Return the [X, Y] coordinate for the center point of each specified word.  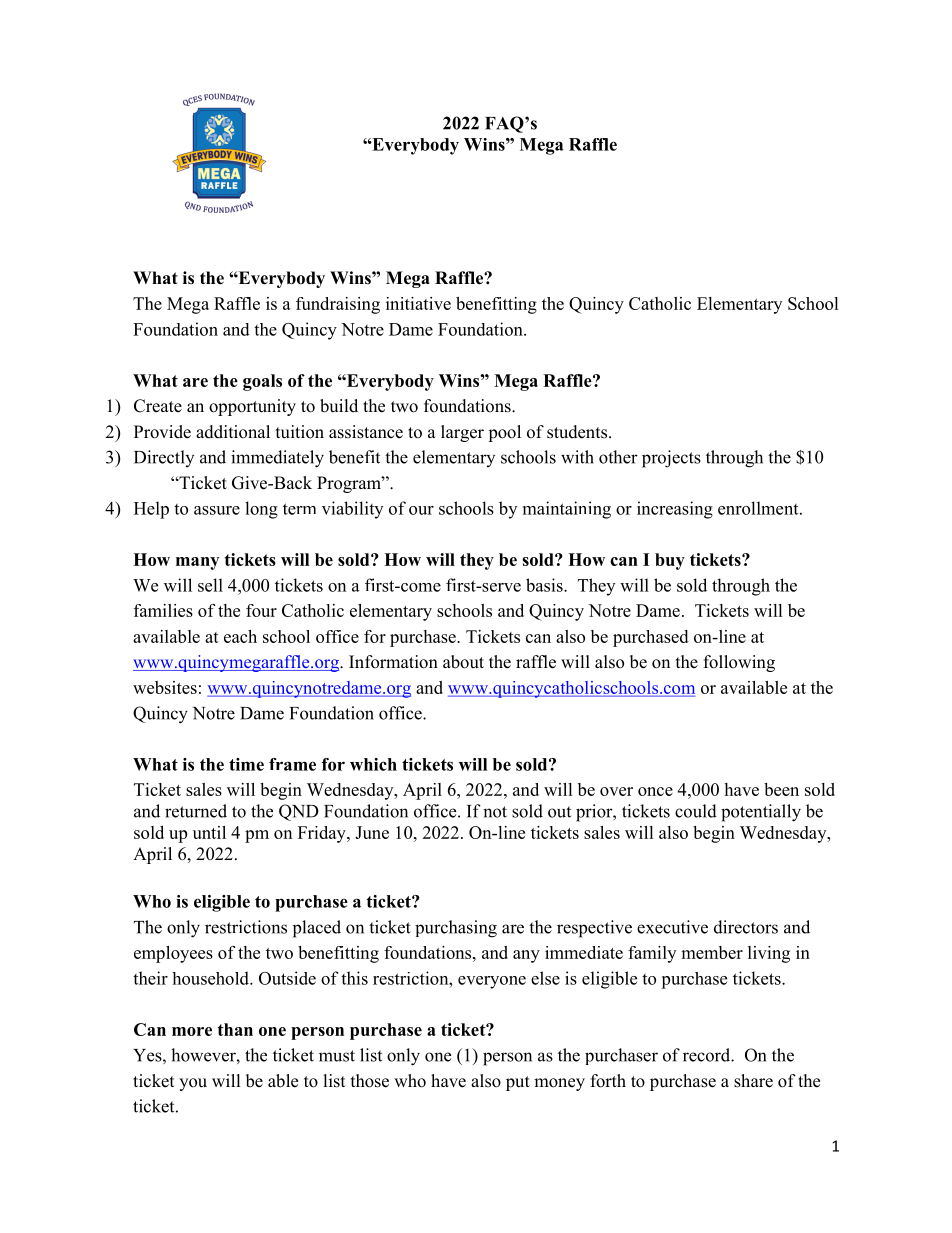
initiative [418, 303]
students [577, 432]
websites [165, 687]
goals [262, 382]
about [463, 662]
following [739, 663]
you [193, 1084]
